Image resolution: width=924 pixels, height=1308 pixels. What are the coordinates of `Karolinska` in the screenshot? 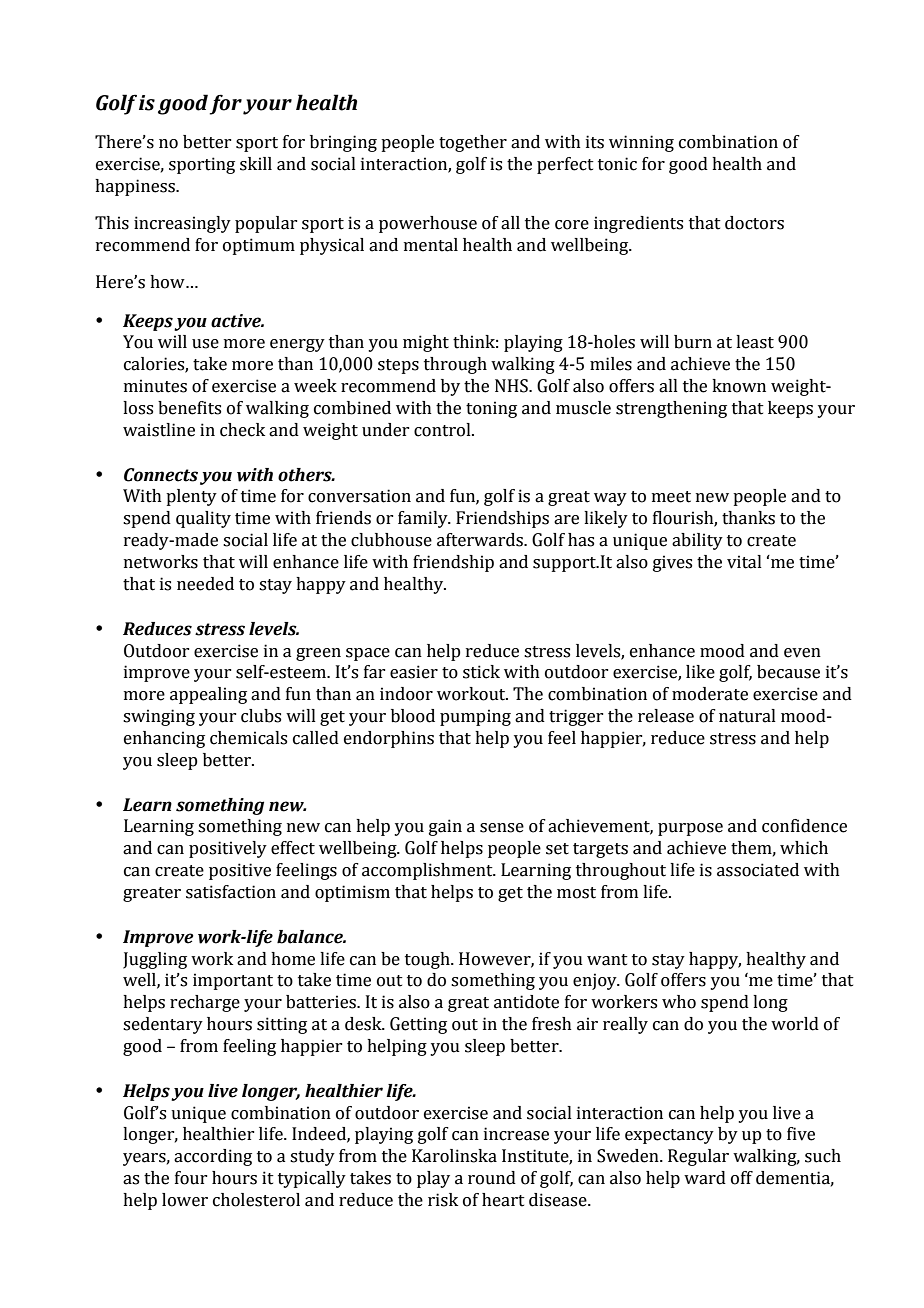 It's located at (454, 1156).
